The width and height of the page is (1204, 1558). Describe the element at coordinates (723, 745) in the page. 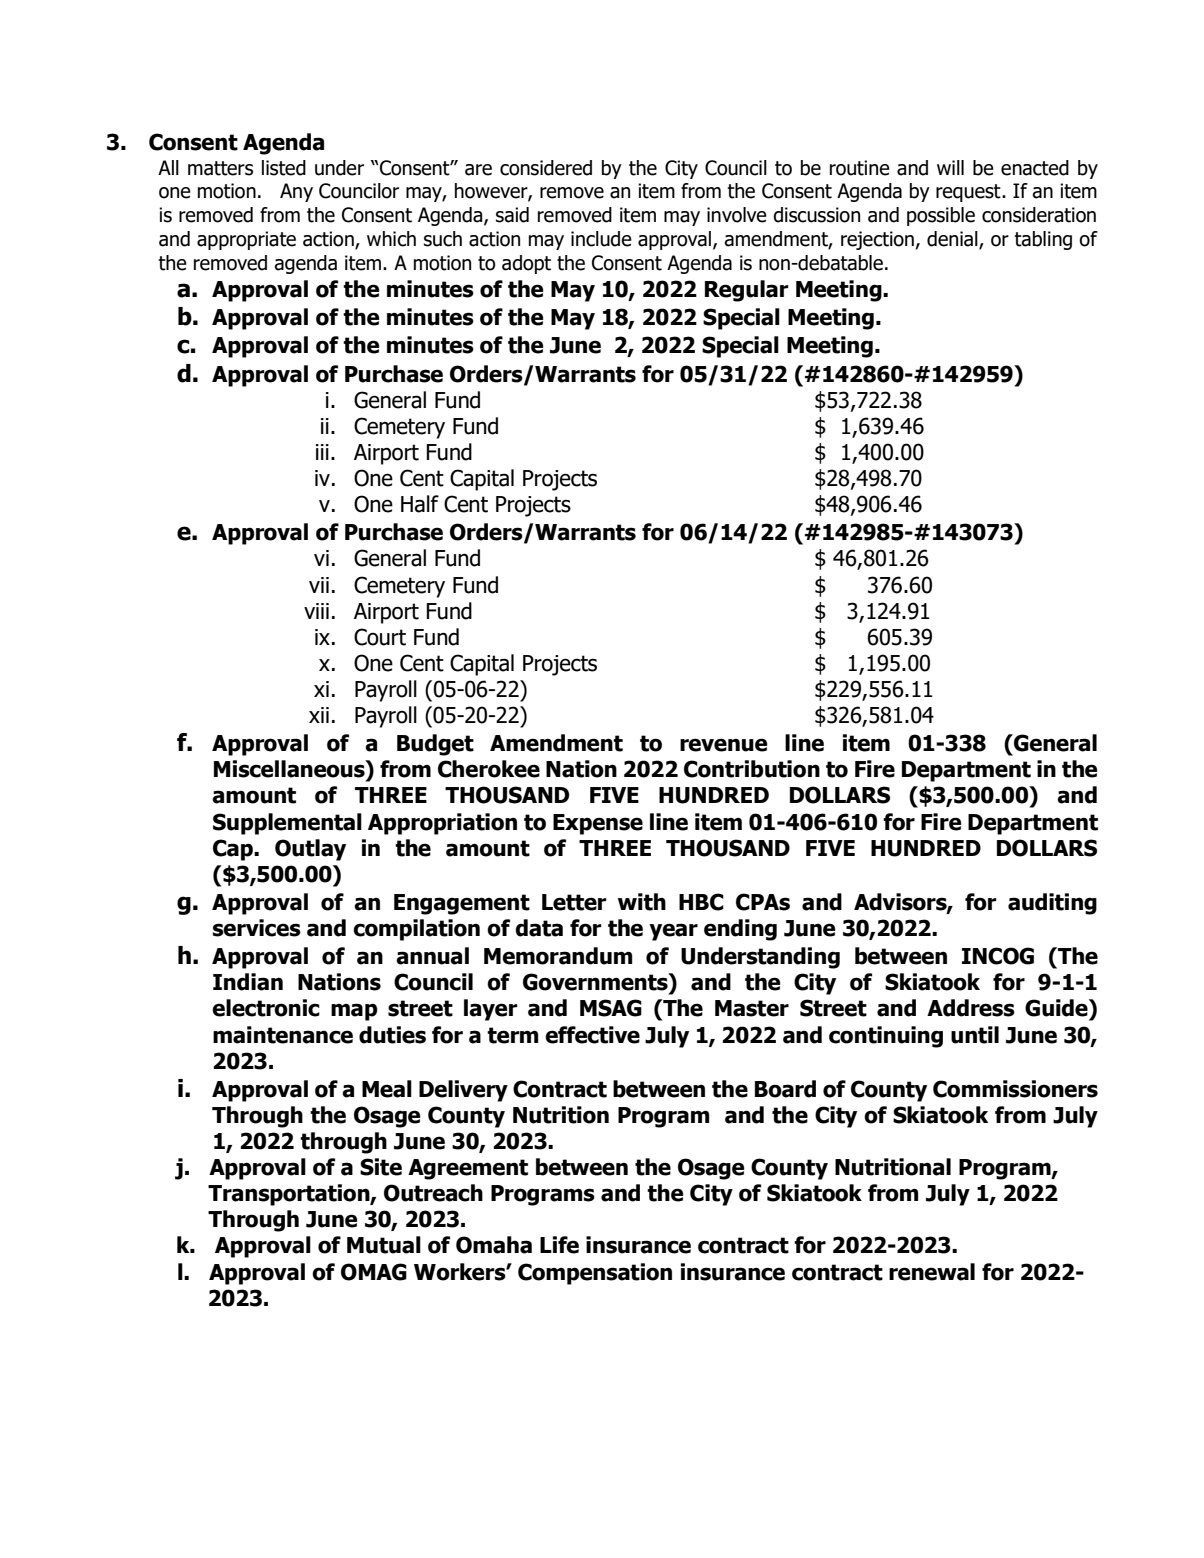

I see `revenue` at that location.
